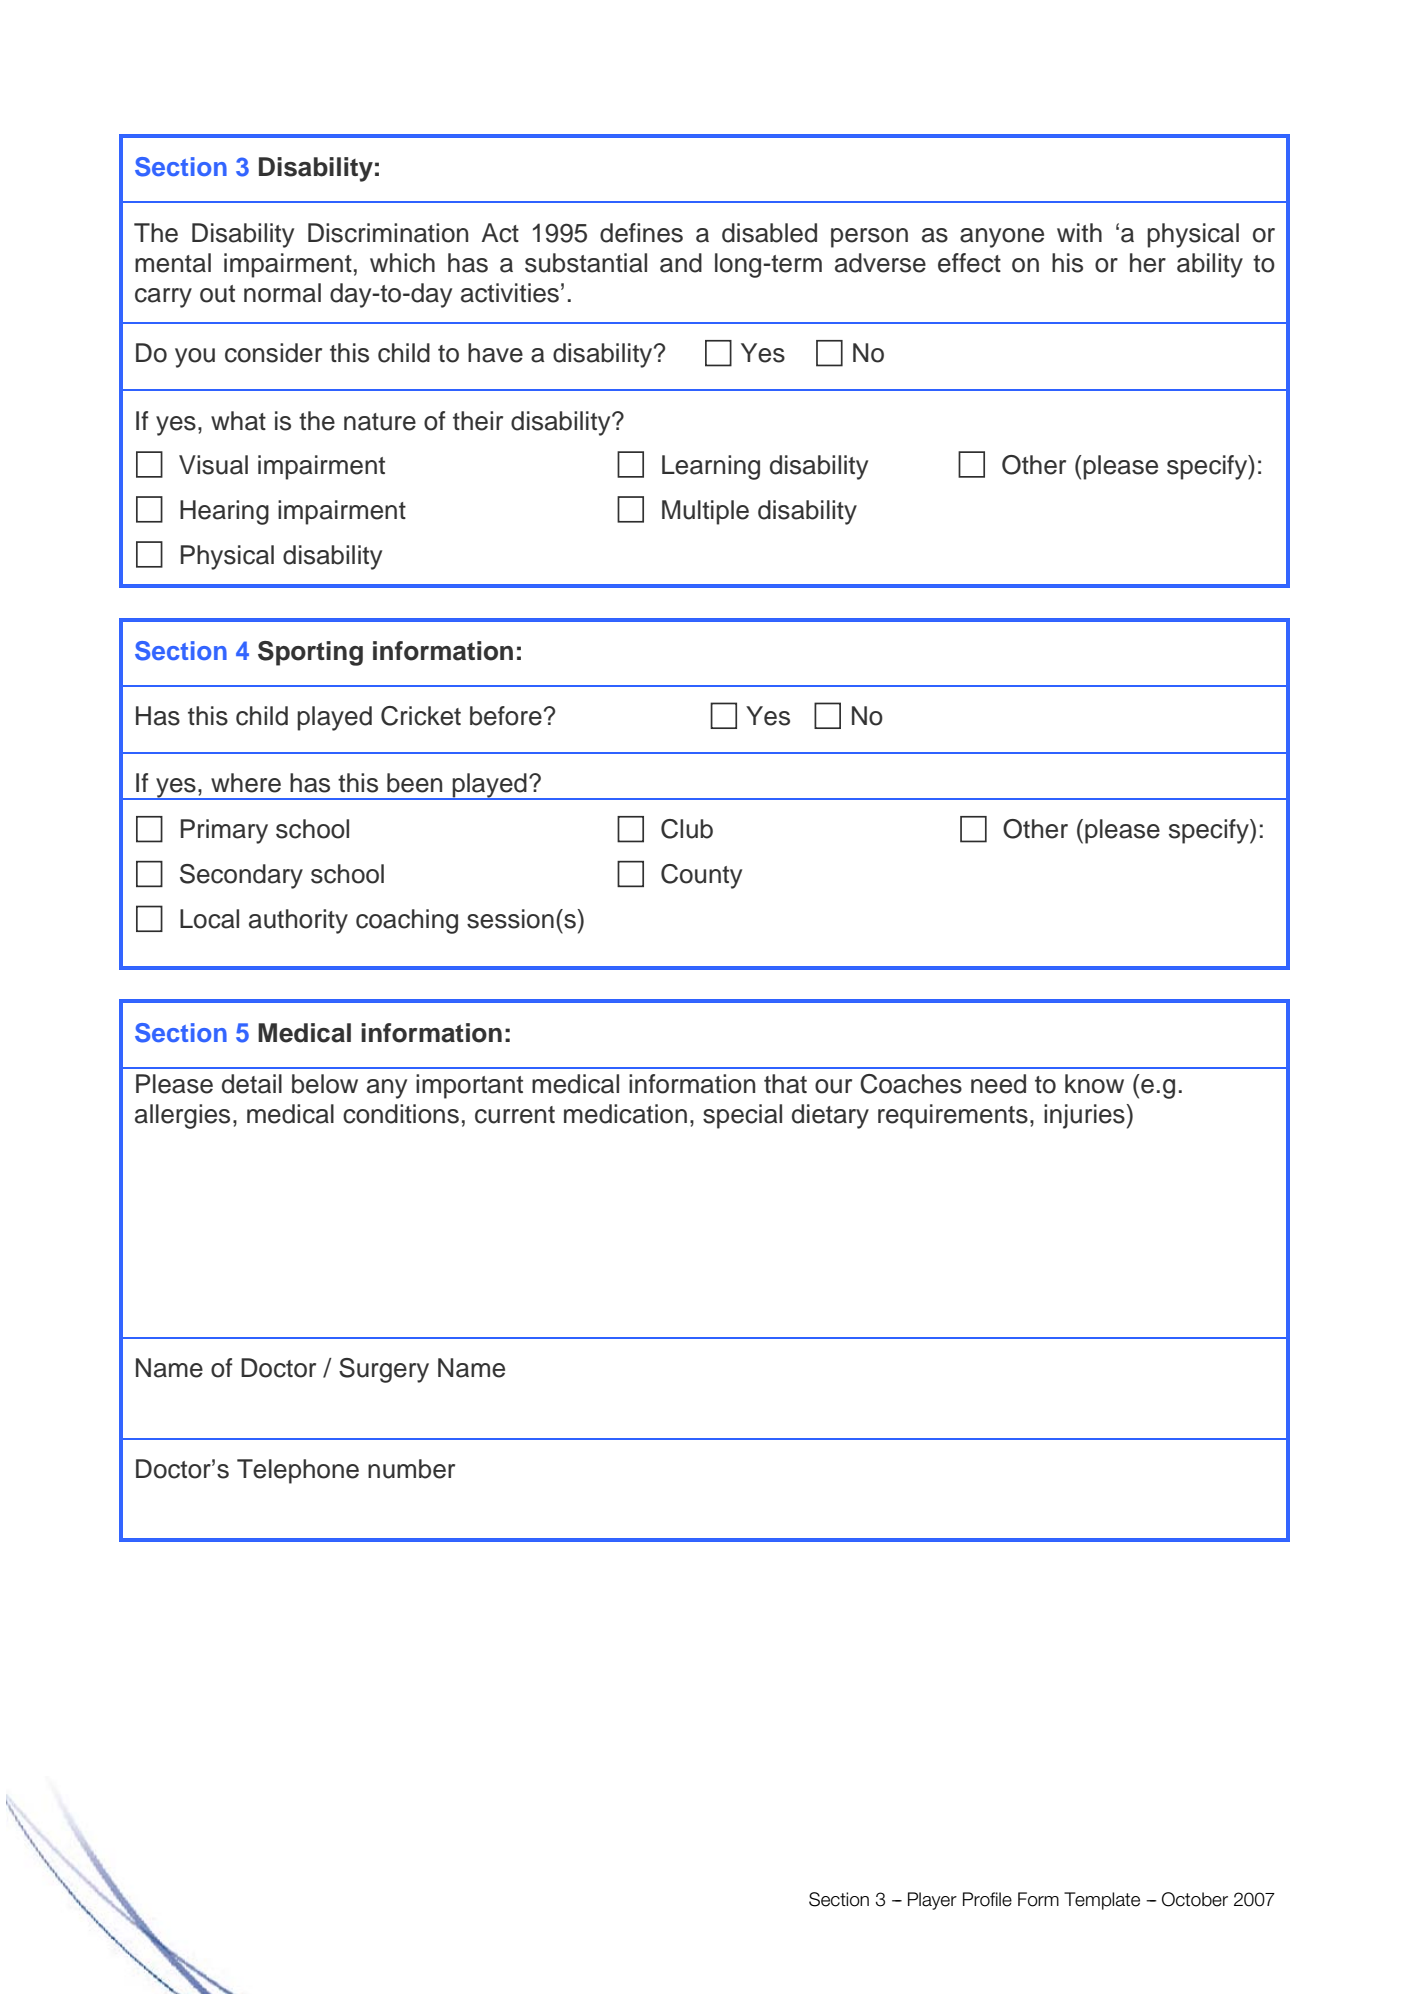  I want to click on Telephone, so click(298, 1471).
